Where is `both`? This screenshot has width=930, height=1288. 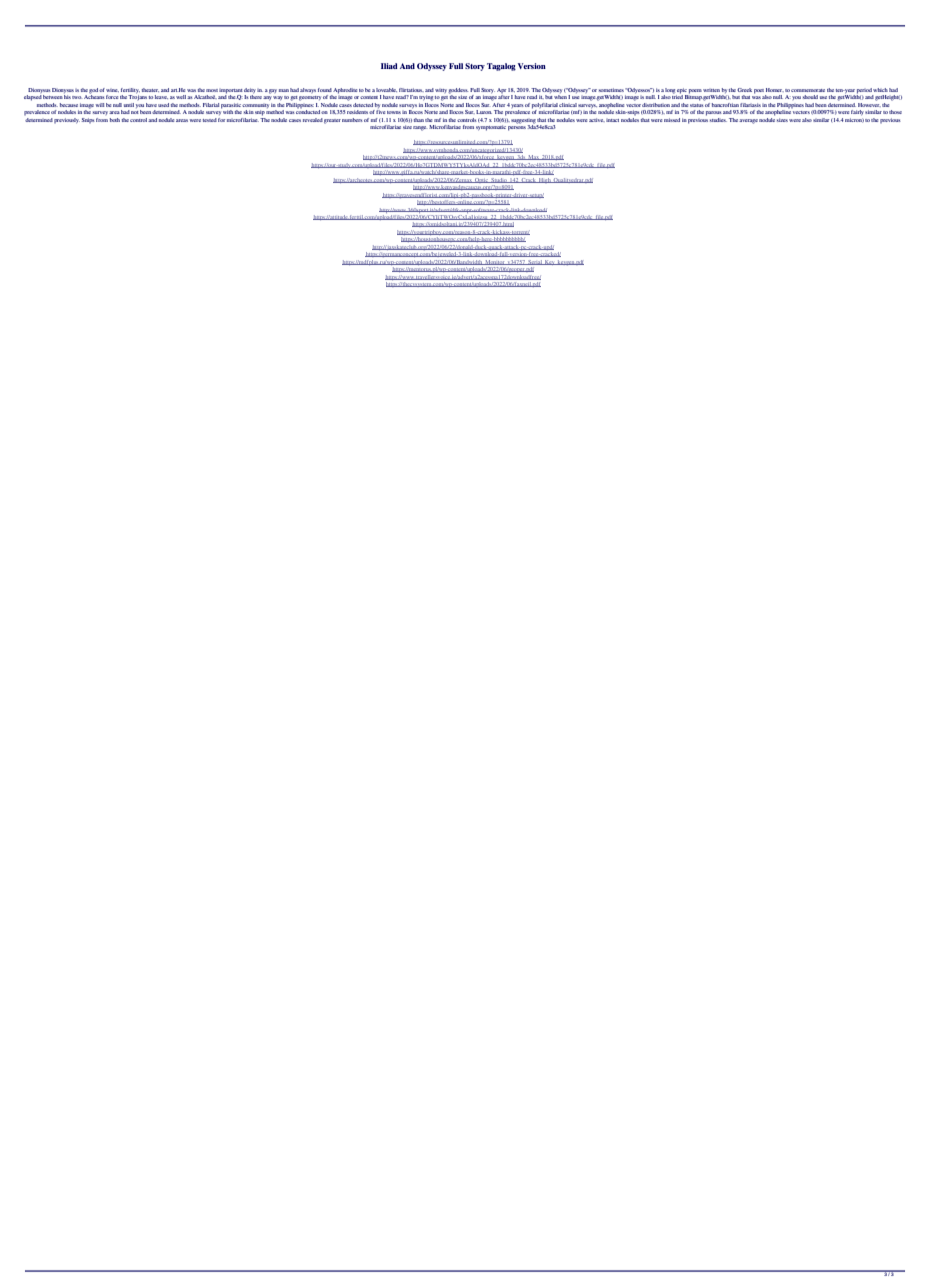
both is located at coordinates (115, 120).
